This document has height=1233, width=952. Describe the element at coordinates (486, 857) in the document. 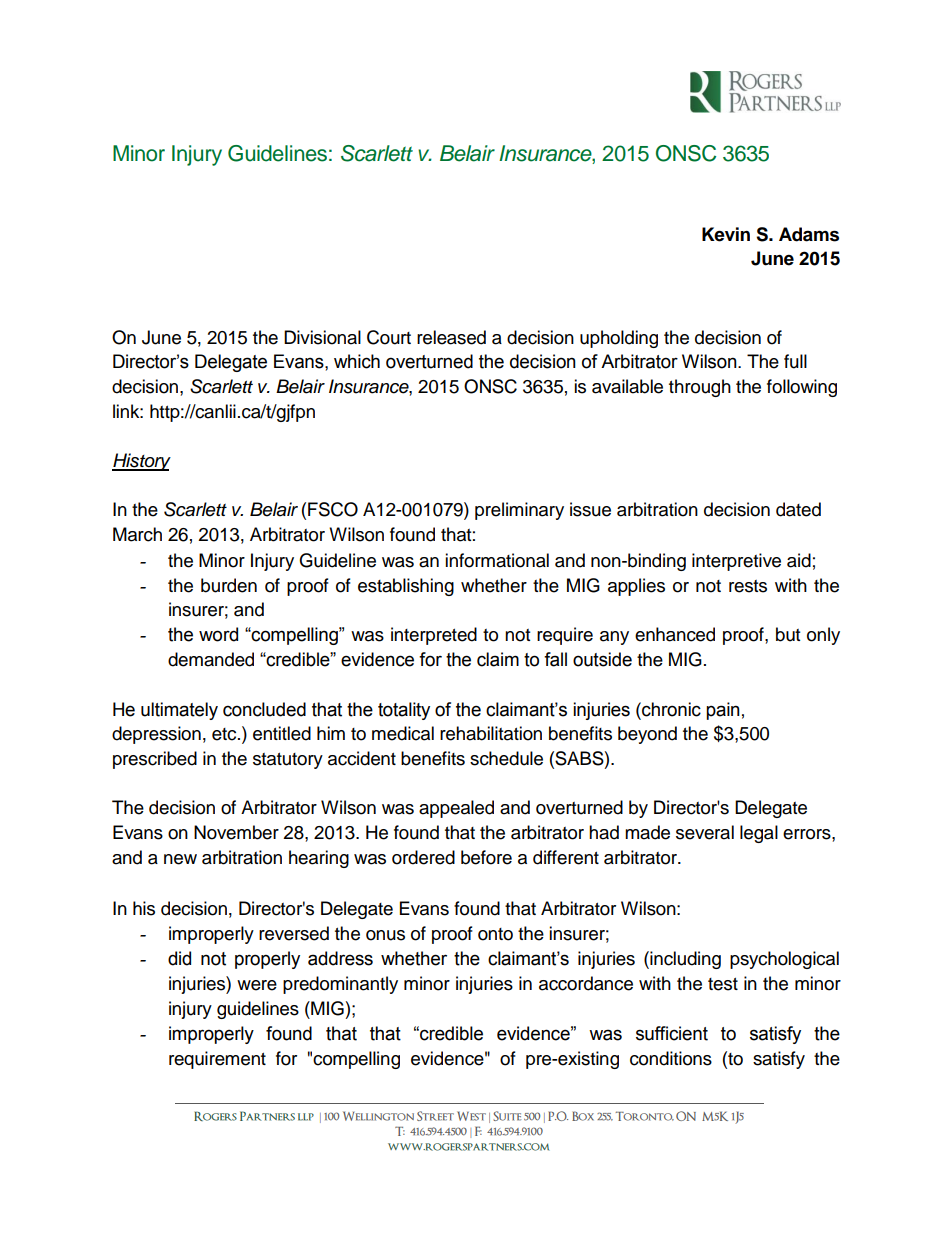

I see `before` at that location.
